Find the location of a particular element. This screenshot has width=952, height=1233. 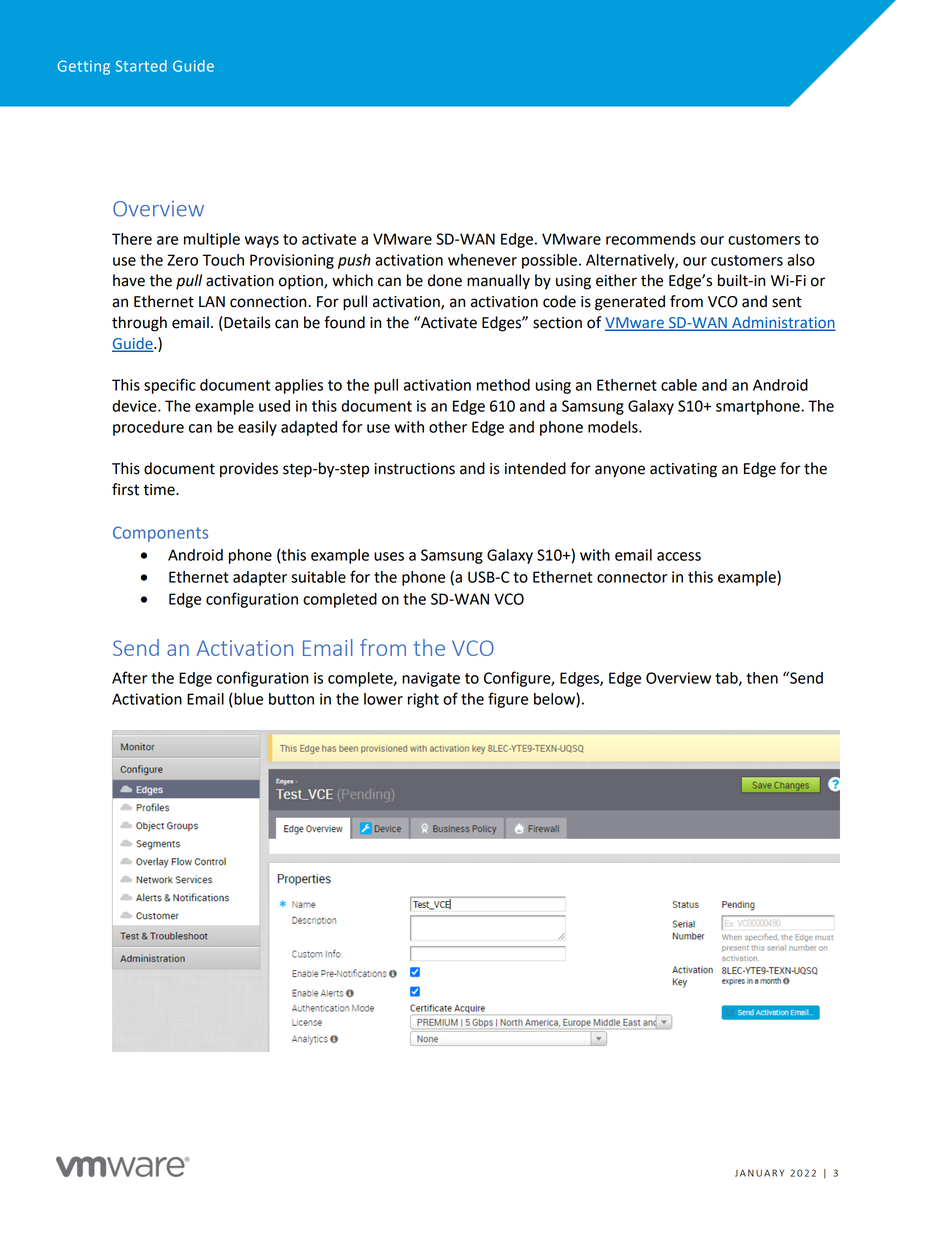

Started is located at coordinates (141, 66).
